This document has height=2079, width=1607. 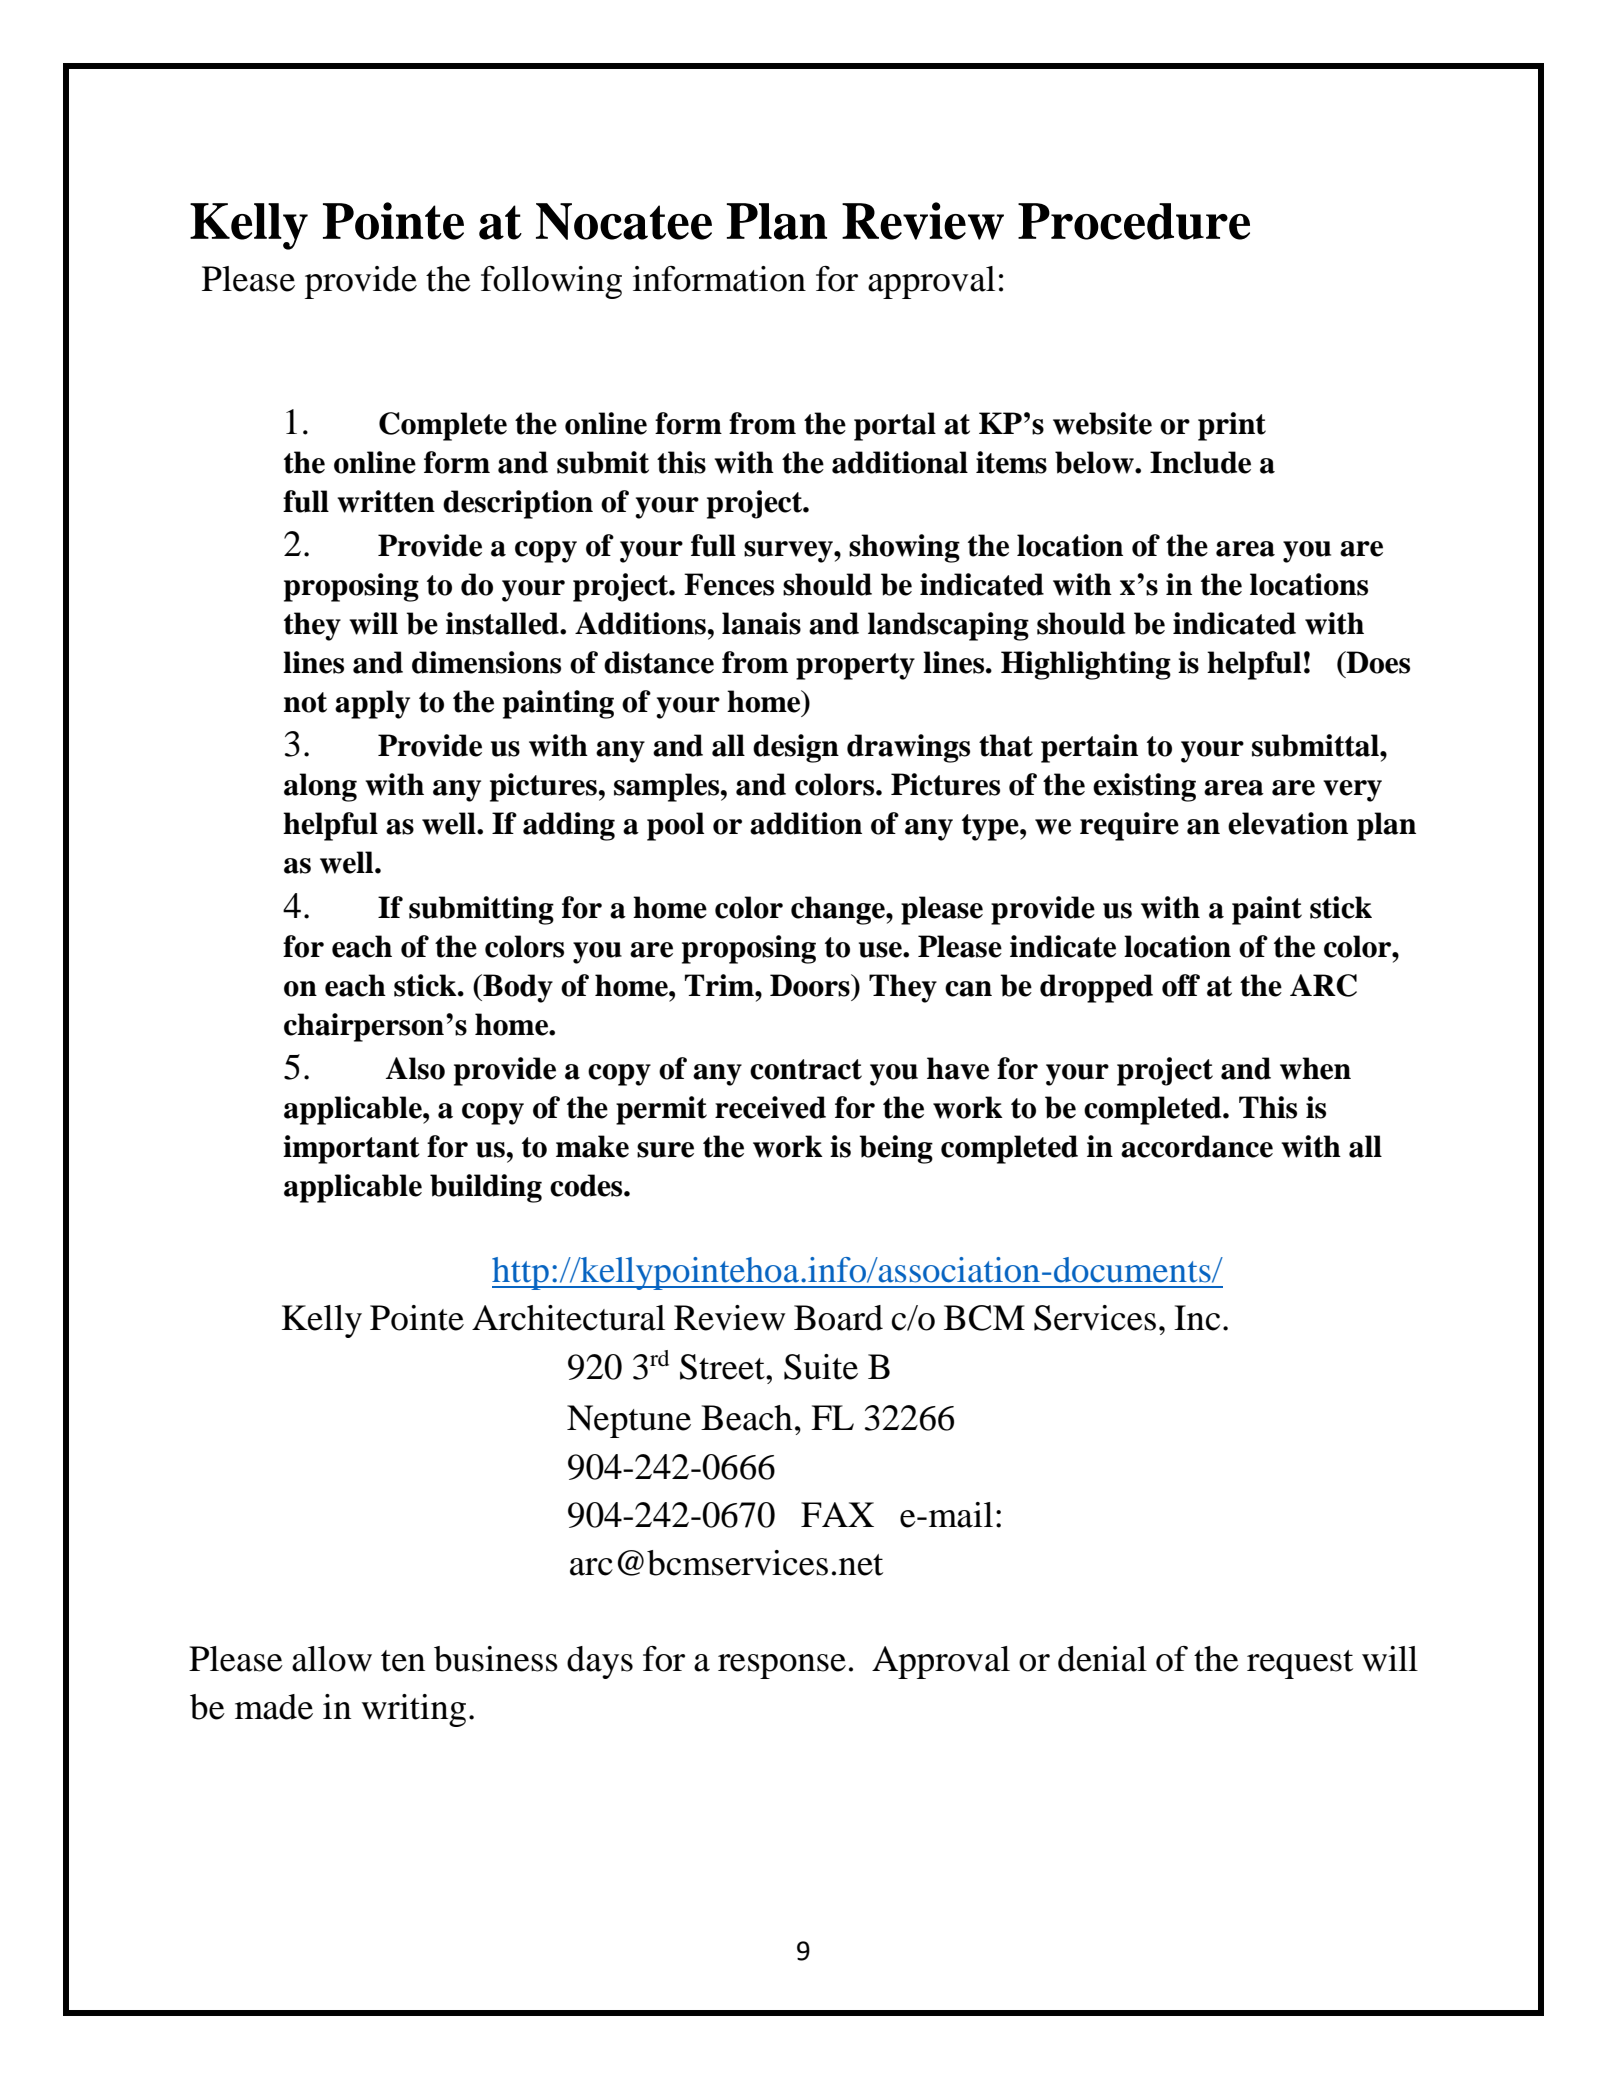 I want to click on Doors, so click(x=811, y=985).
